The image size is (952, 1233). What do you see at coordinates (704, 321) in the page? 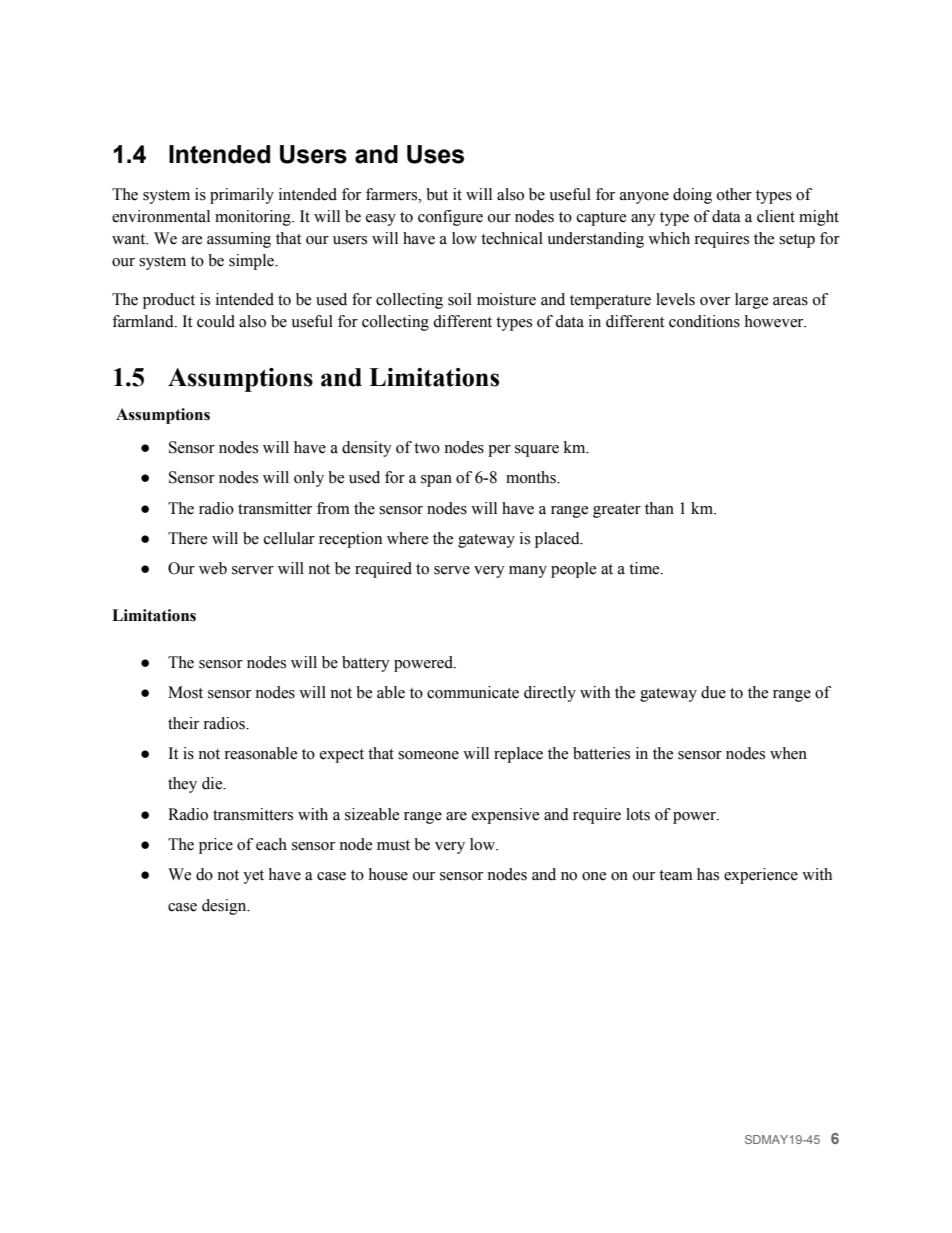
I see `conditions` at bounding box center [704, 321].
